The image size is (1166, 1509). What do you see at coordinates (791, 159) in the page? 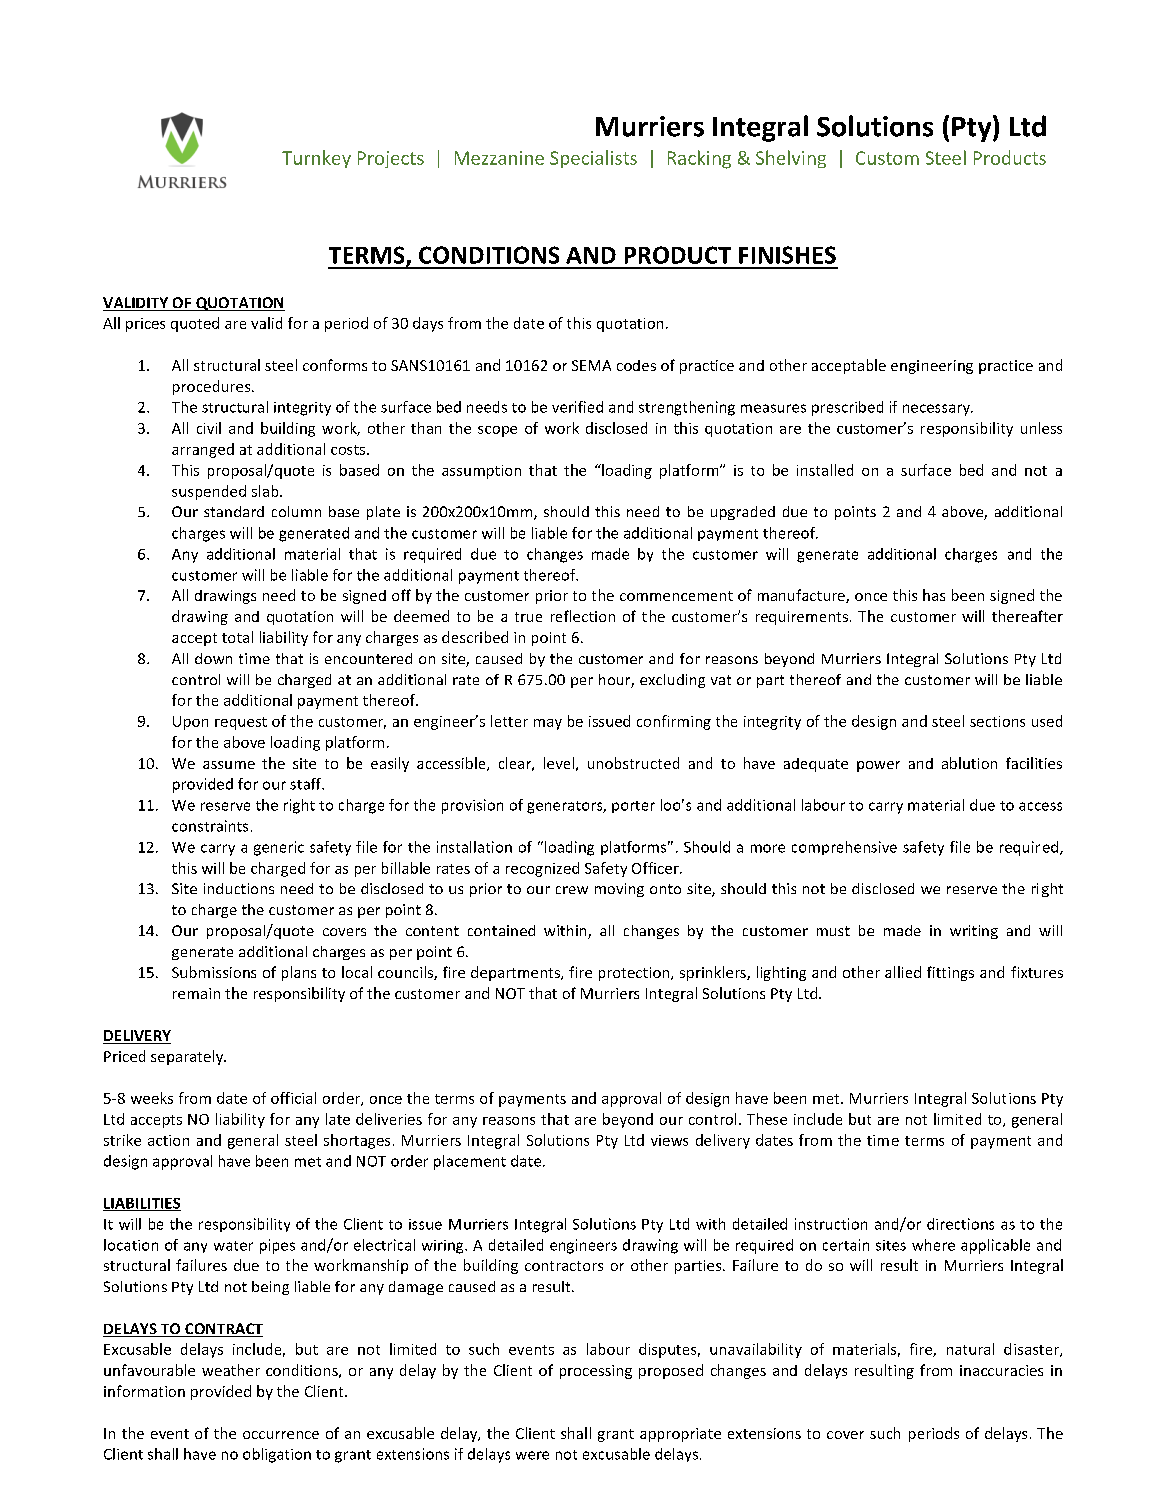
I see `Shelving` at bounding box center [791, 159].
